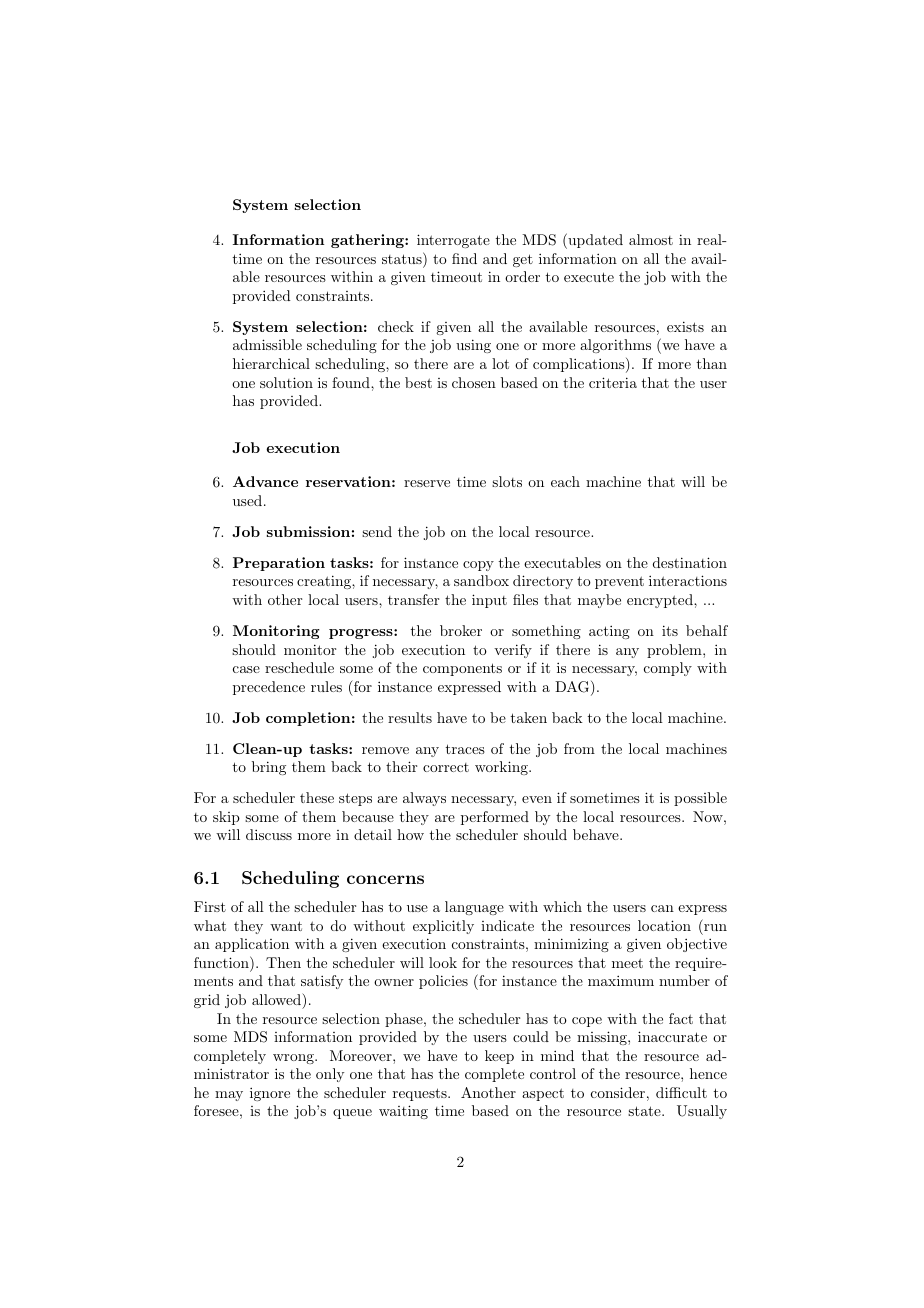 This screenshot has height=1308, width=924. What do you see at coordinates (270, 1094) in the screenshot?
I see `ignore` at bounding box center [270, 1094].
